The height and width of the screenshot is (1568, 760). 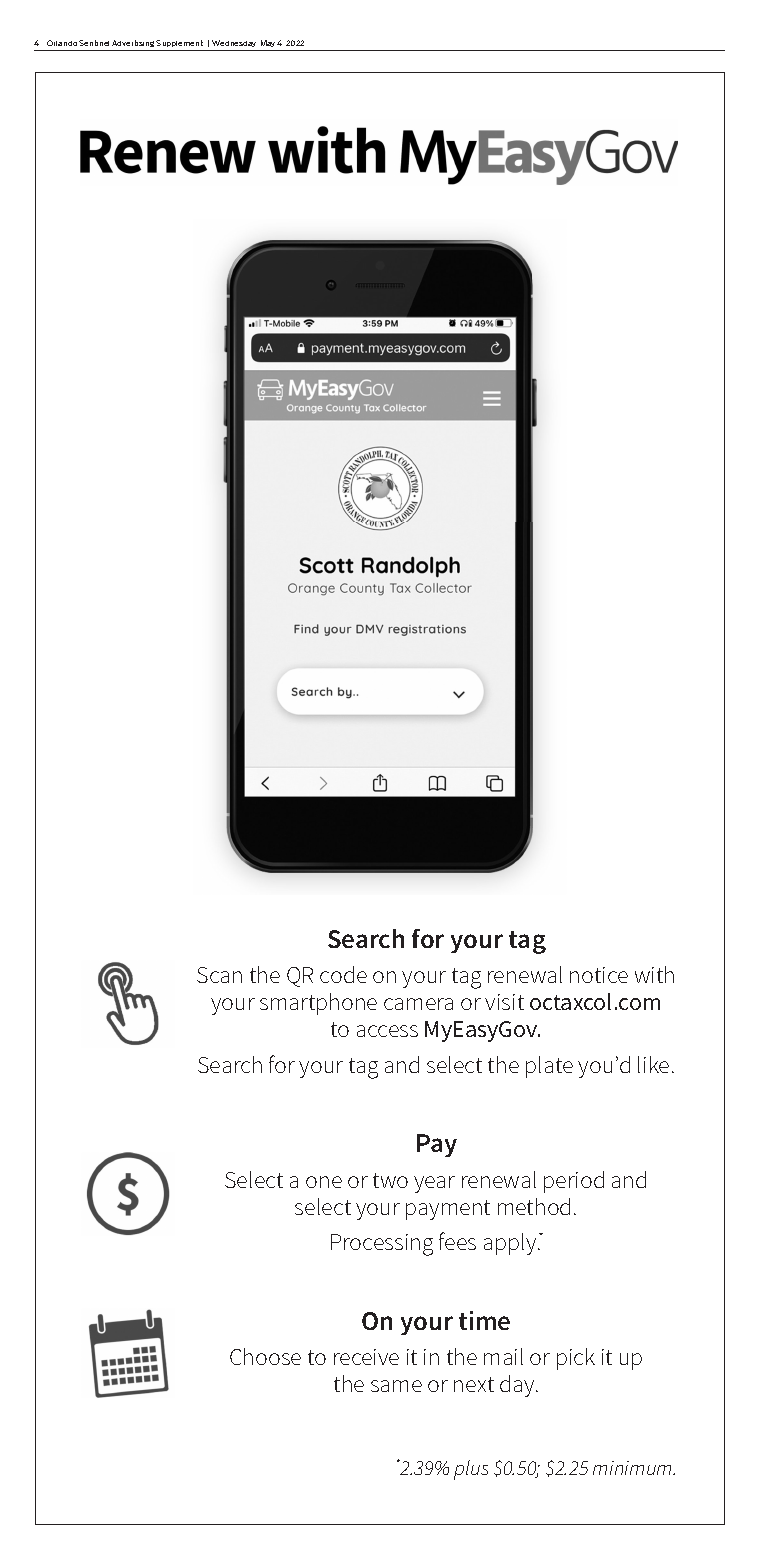 What do you see at coordinates (576, 1359) in the screenshot?
I see `pick` at bounding box center [576, 1359].
